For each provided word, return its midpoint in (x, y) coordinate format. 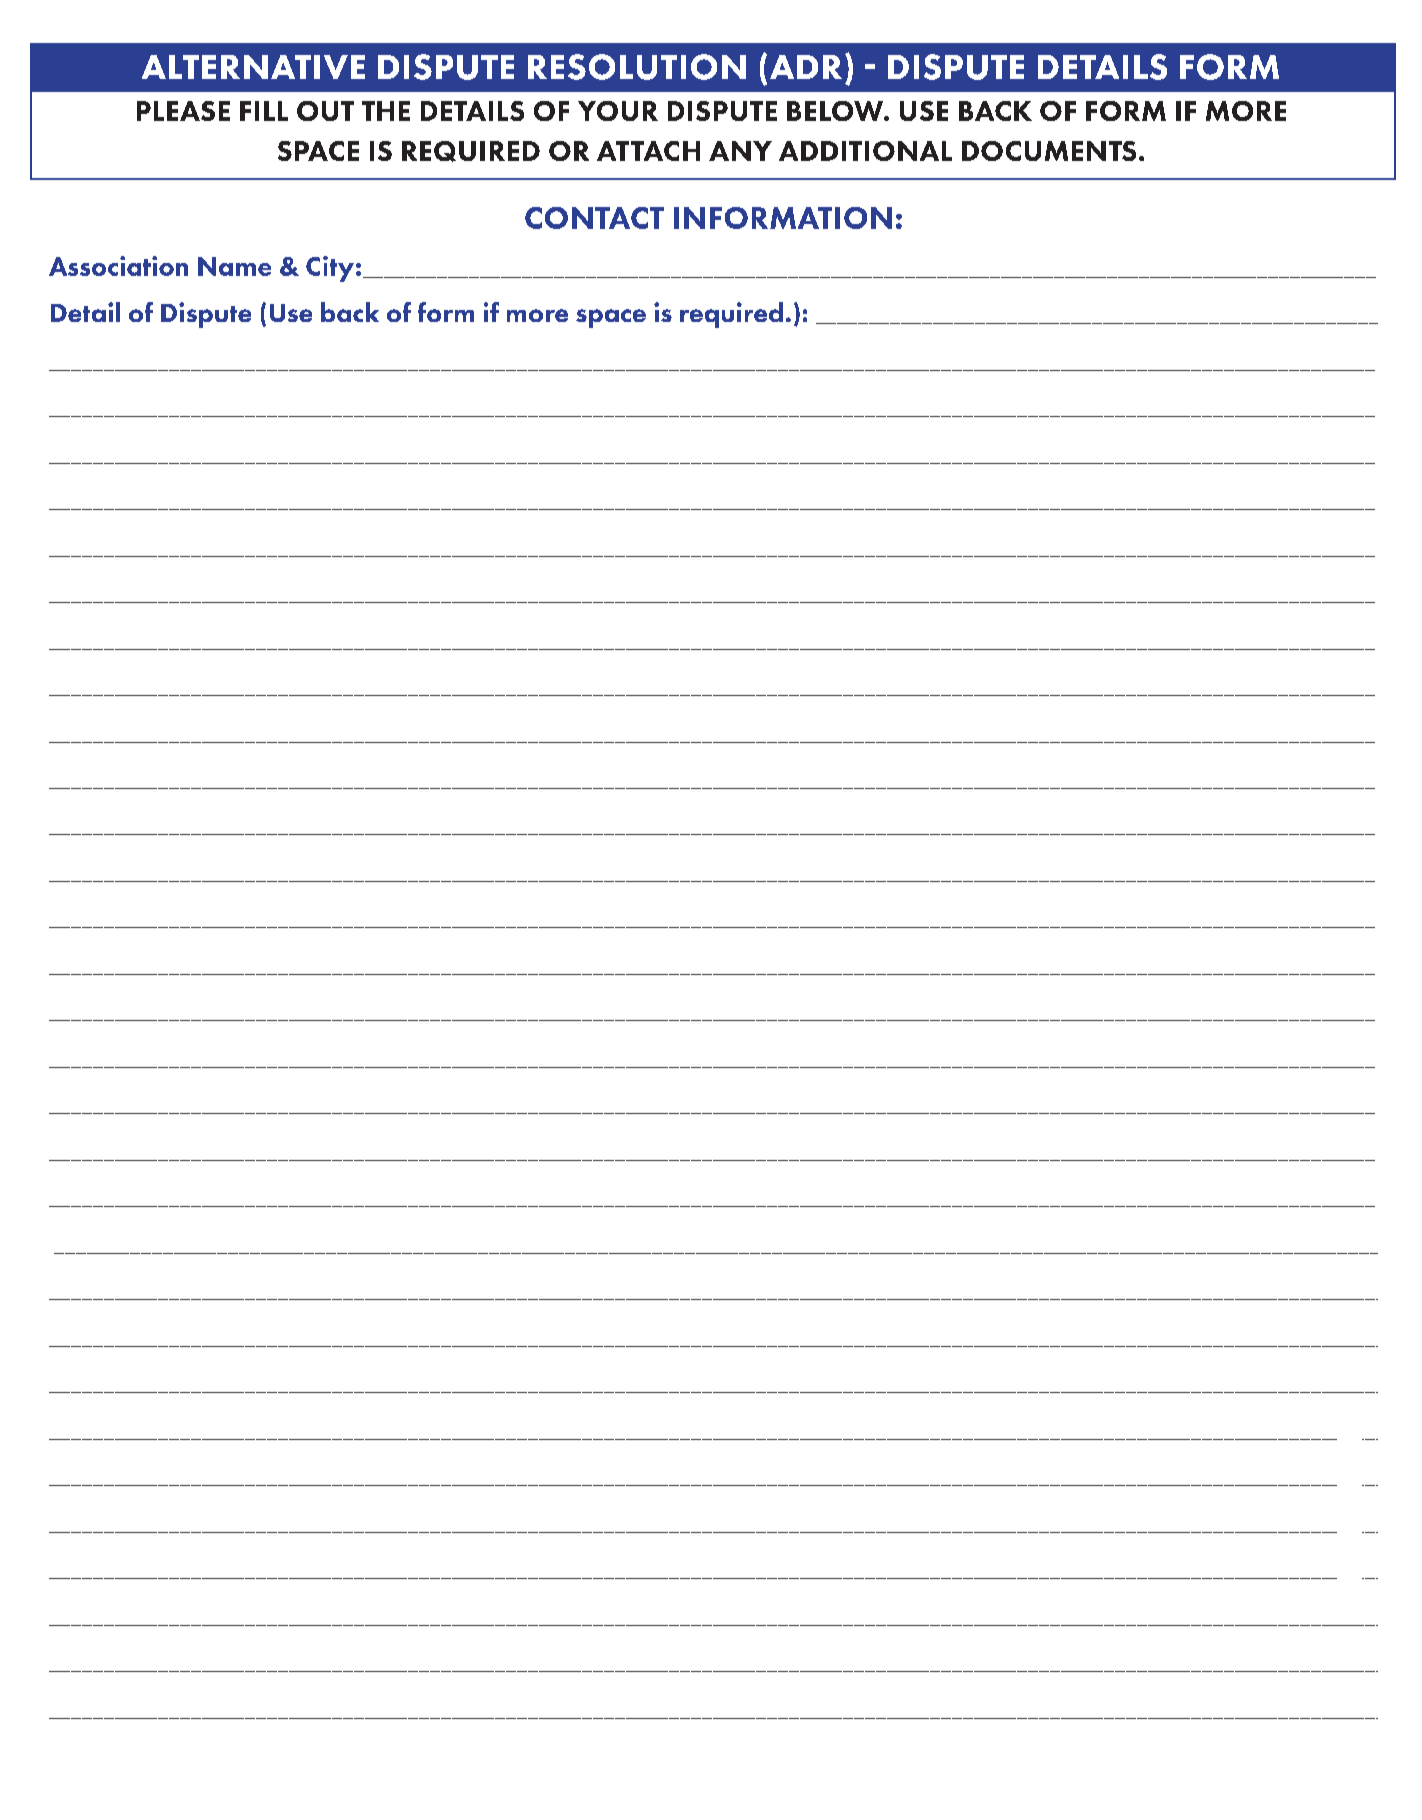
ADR (806, 67)
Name (234, 266)
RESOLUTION (637, 67)
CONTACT (594, 218)
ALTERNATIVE (253, 67)
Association (118, 266)
